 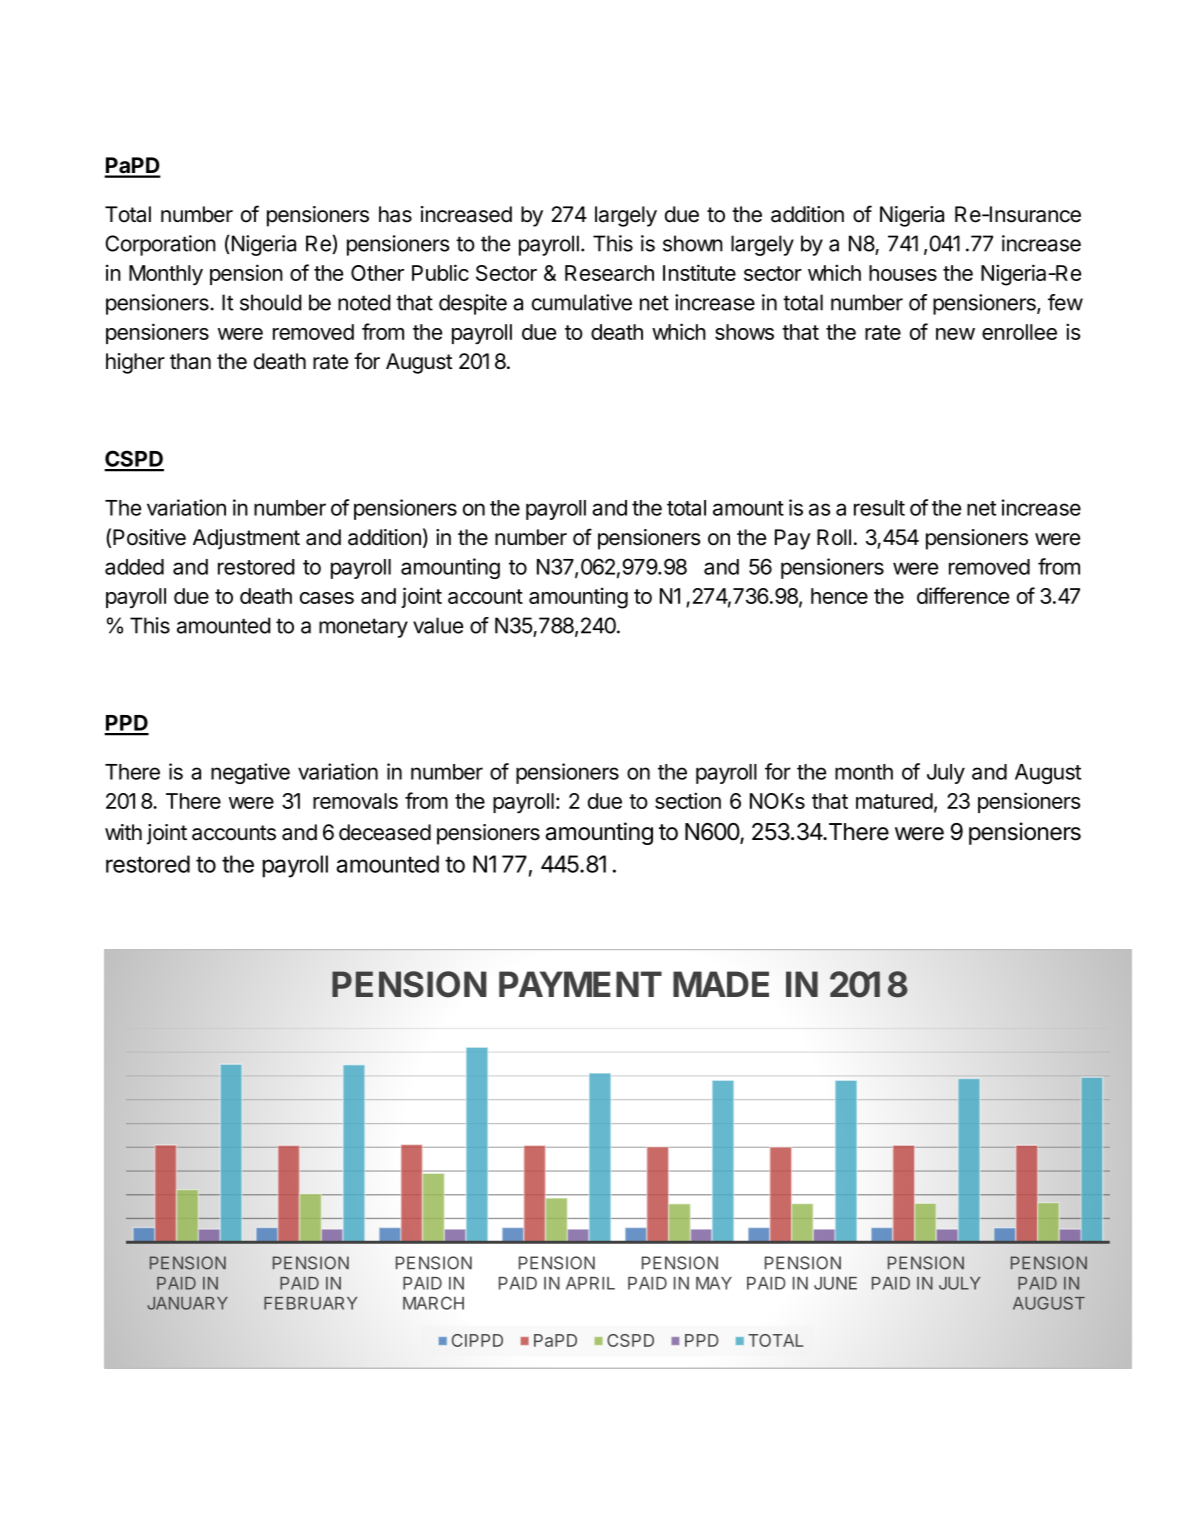 I want to click on JUNE, so click(x=835, y=1283).
